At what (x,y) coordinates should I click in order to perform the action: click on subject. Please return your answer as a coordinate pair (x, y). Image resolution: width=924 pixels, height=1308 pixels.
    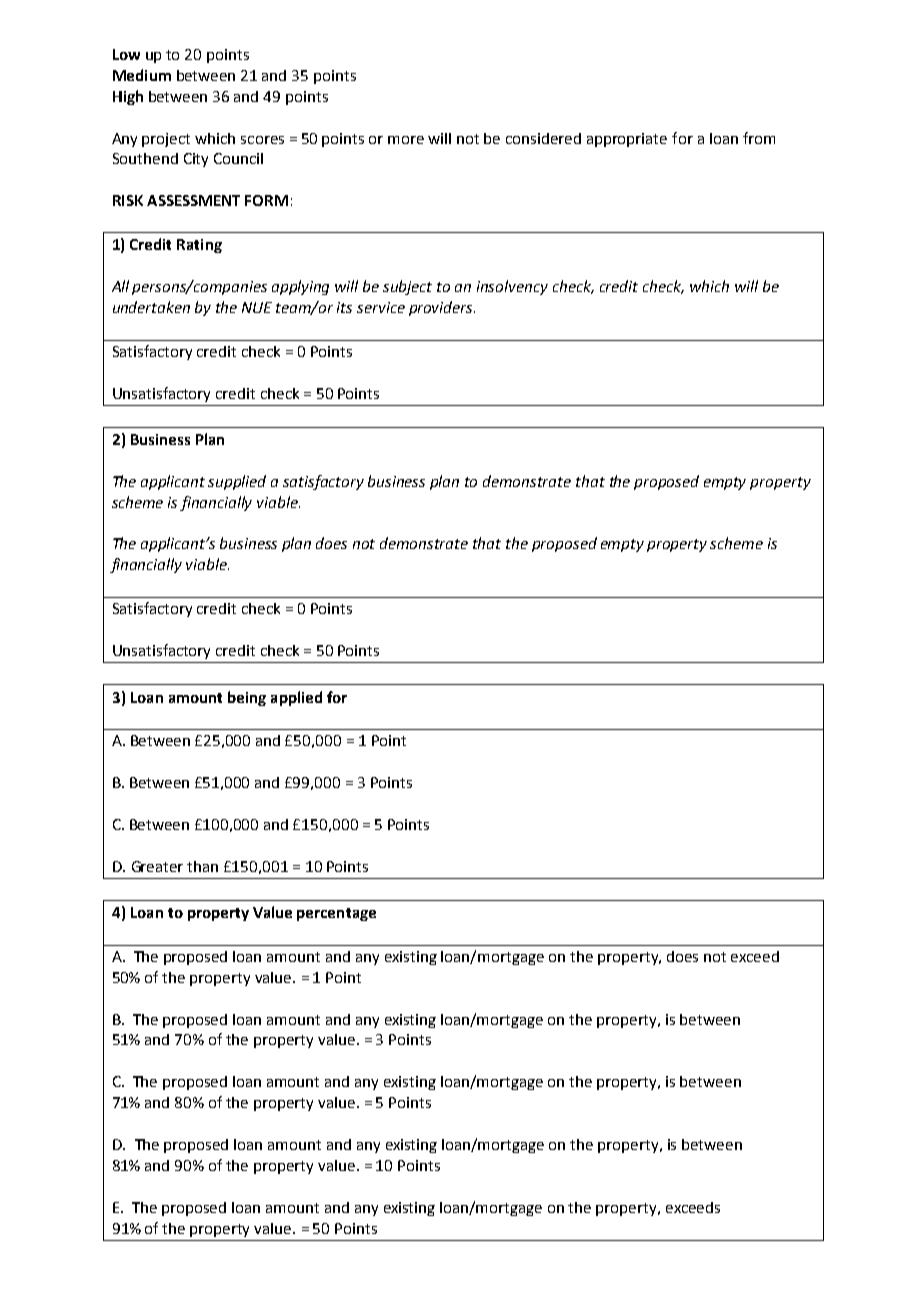
    Looking at the image, I should click on (407, 287).
